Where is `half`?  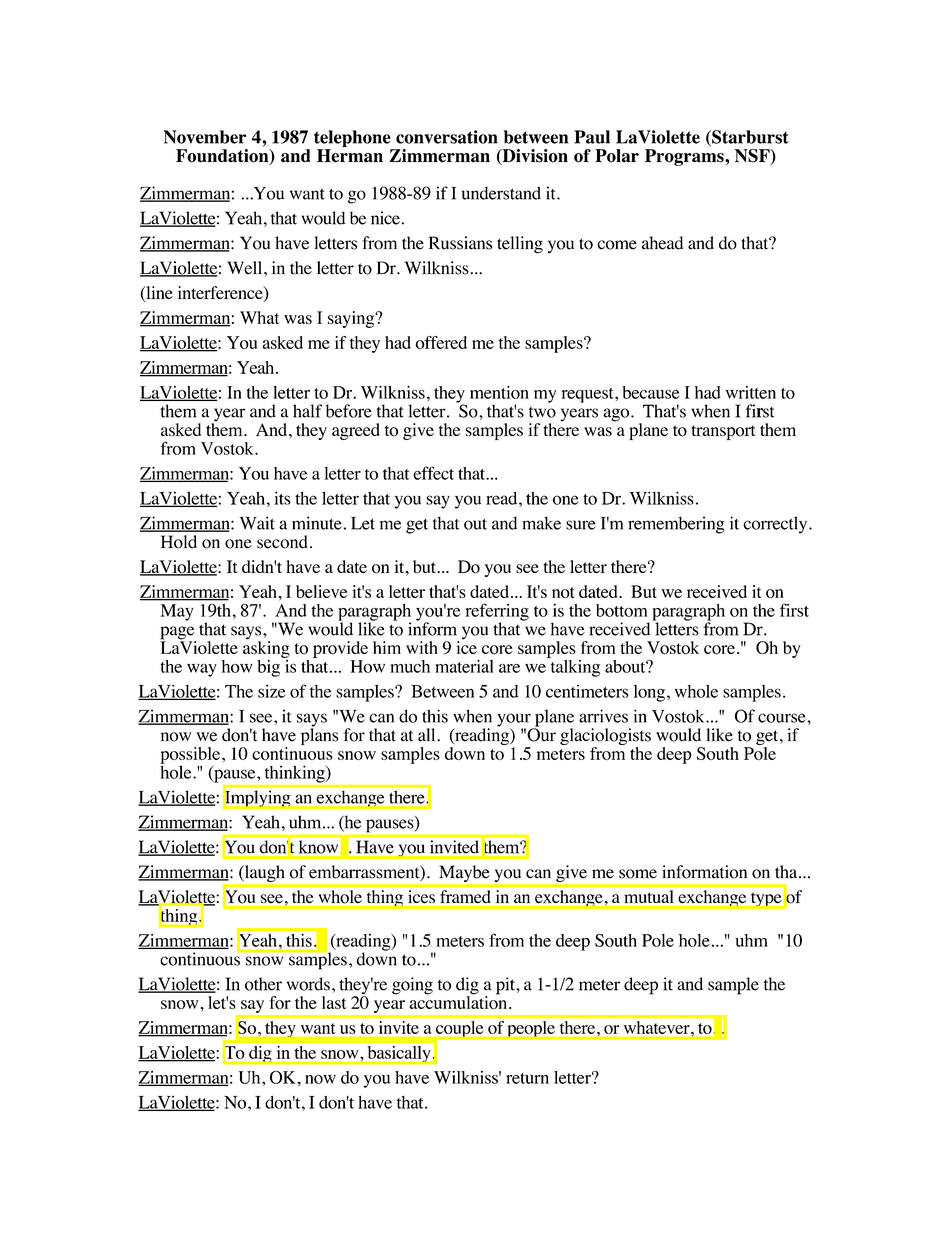 half is located at coordinates (307, 411).
